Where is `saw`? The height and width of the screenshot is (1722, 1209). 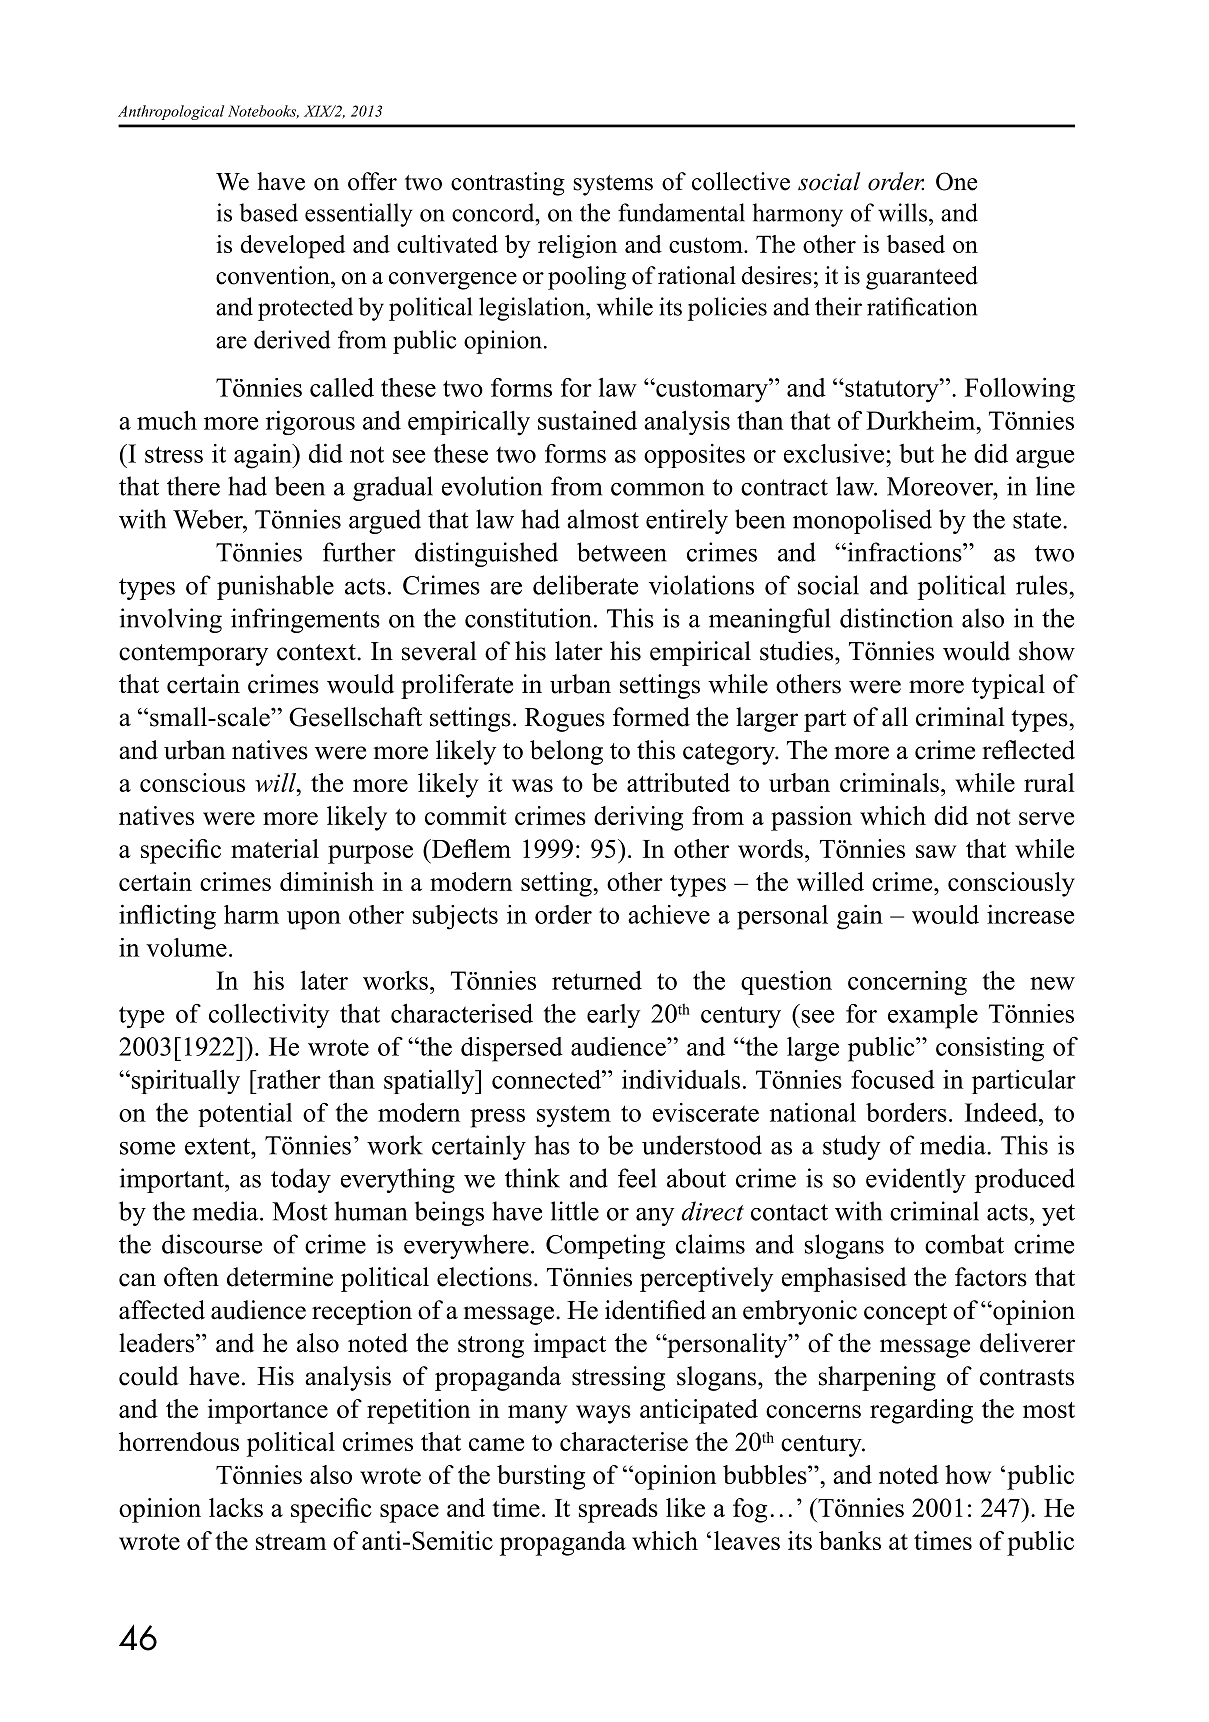 saw is located at coordinates (936, 851).
